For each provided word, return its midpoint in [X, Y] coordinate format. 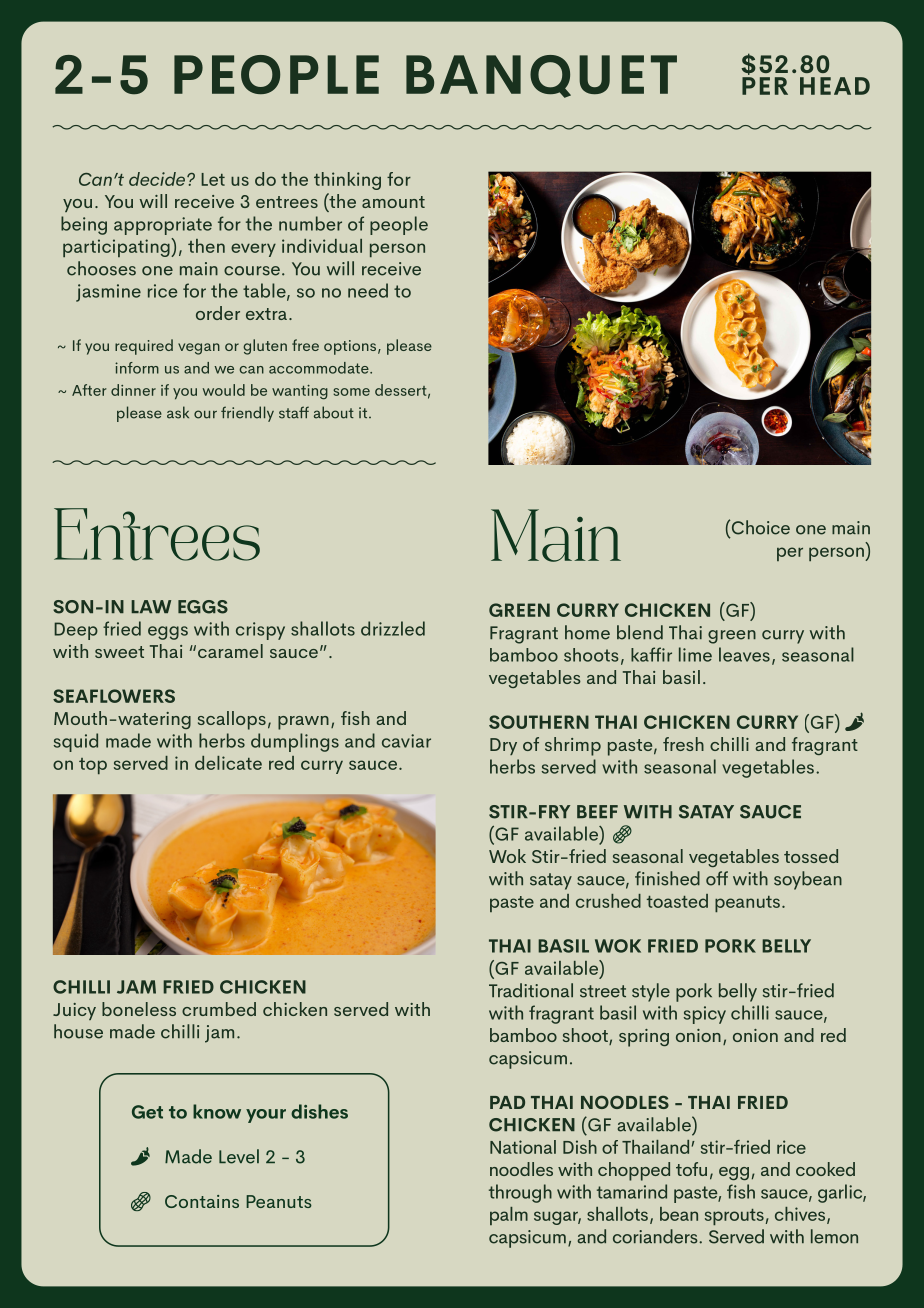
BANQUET [541, 76]
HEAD [835, 86]
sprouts [734, 1217]
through [520, 1193]
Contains [202, 1201]
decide [158, 179]
